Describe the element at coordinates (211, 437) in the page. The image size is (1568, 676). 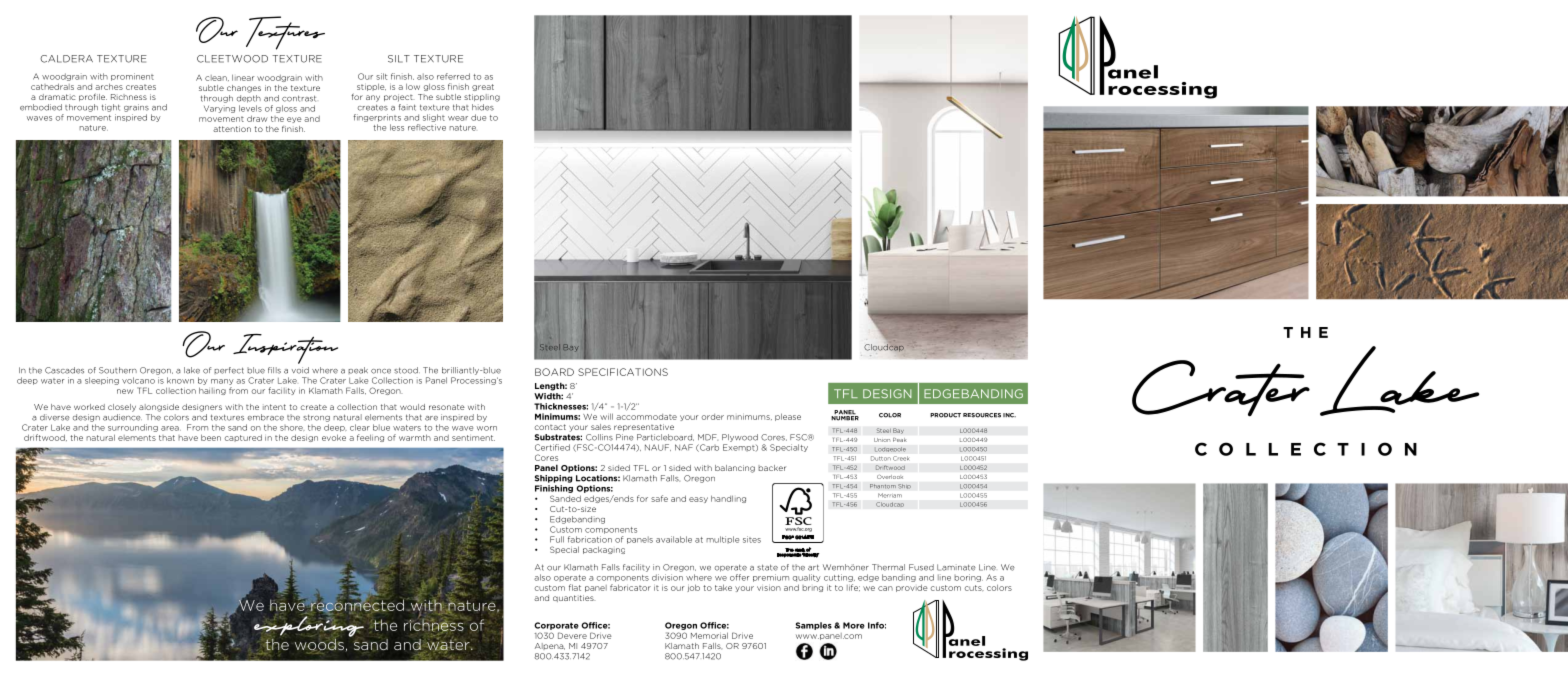
I see `been` at that location.
